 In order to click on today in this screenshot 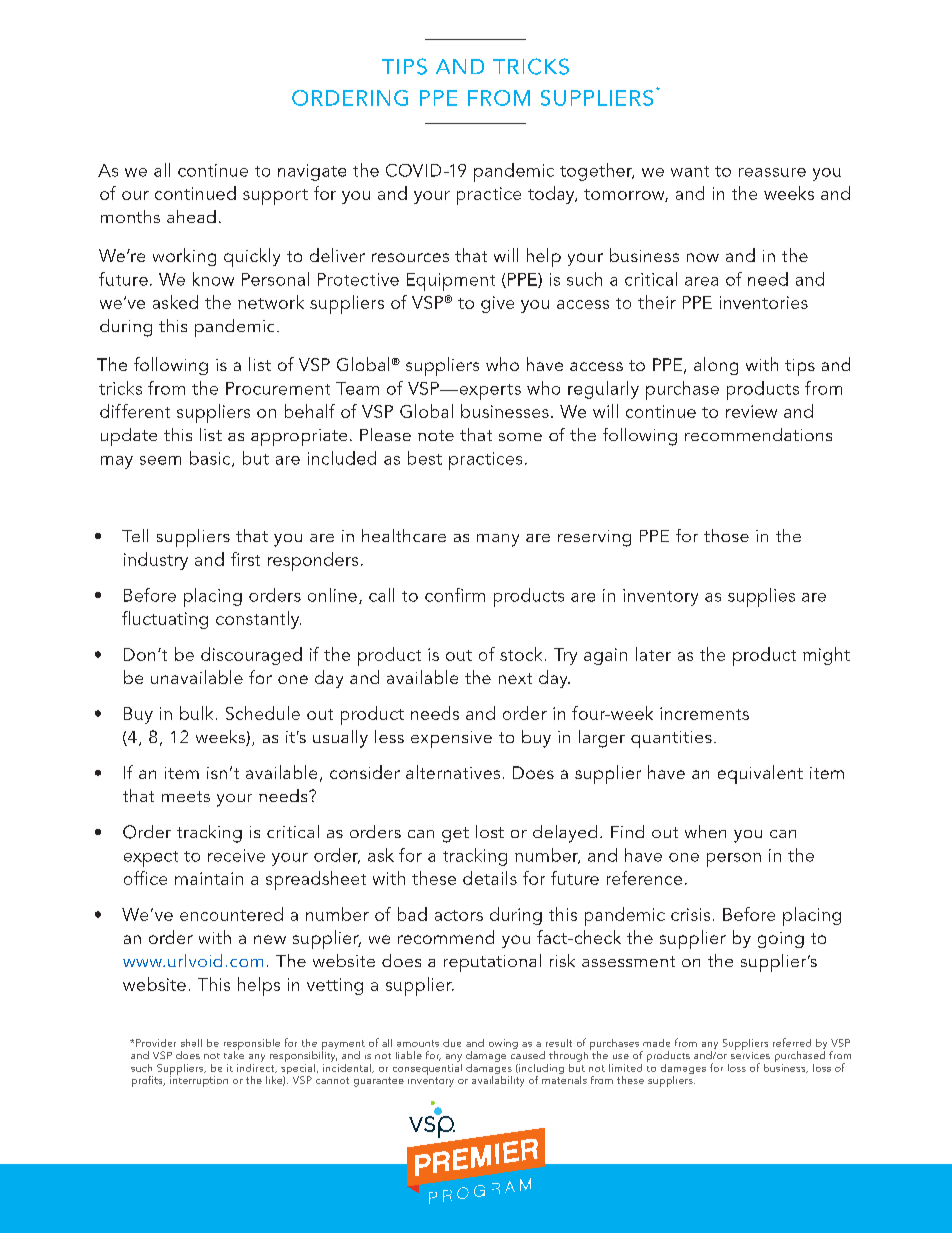, I will do `click(552, 195)`.
